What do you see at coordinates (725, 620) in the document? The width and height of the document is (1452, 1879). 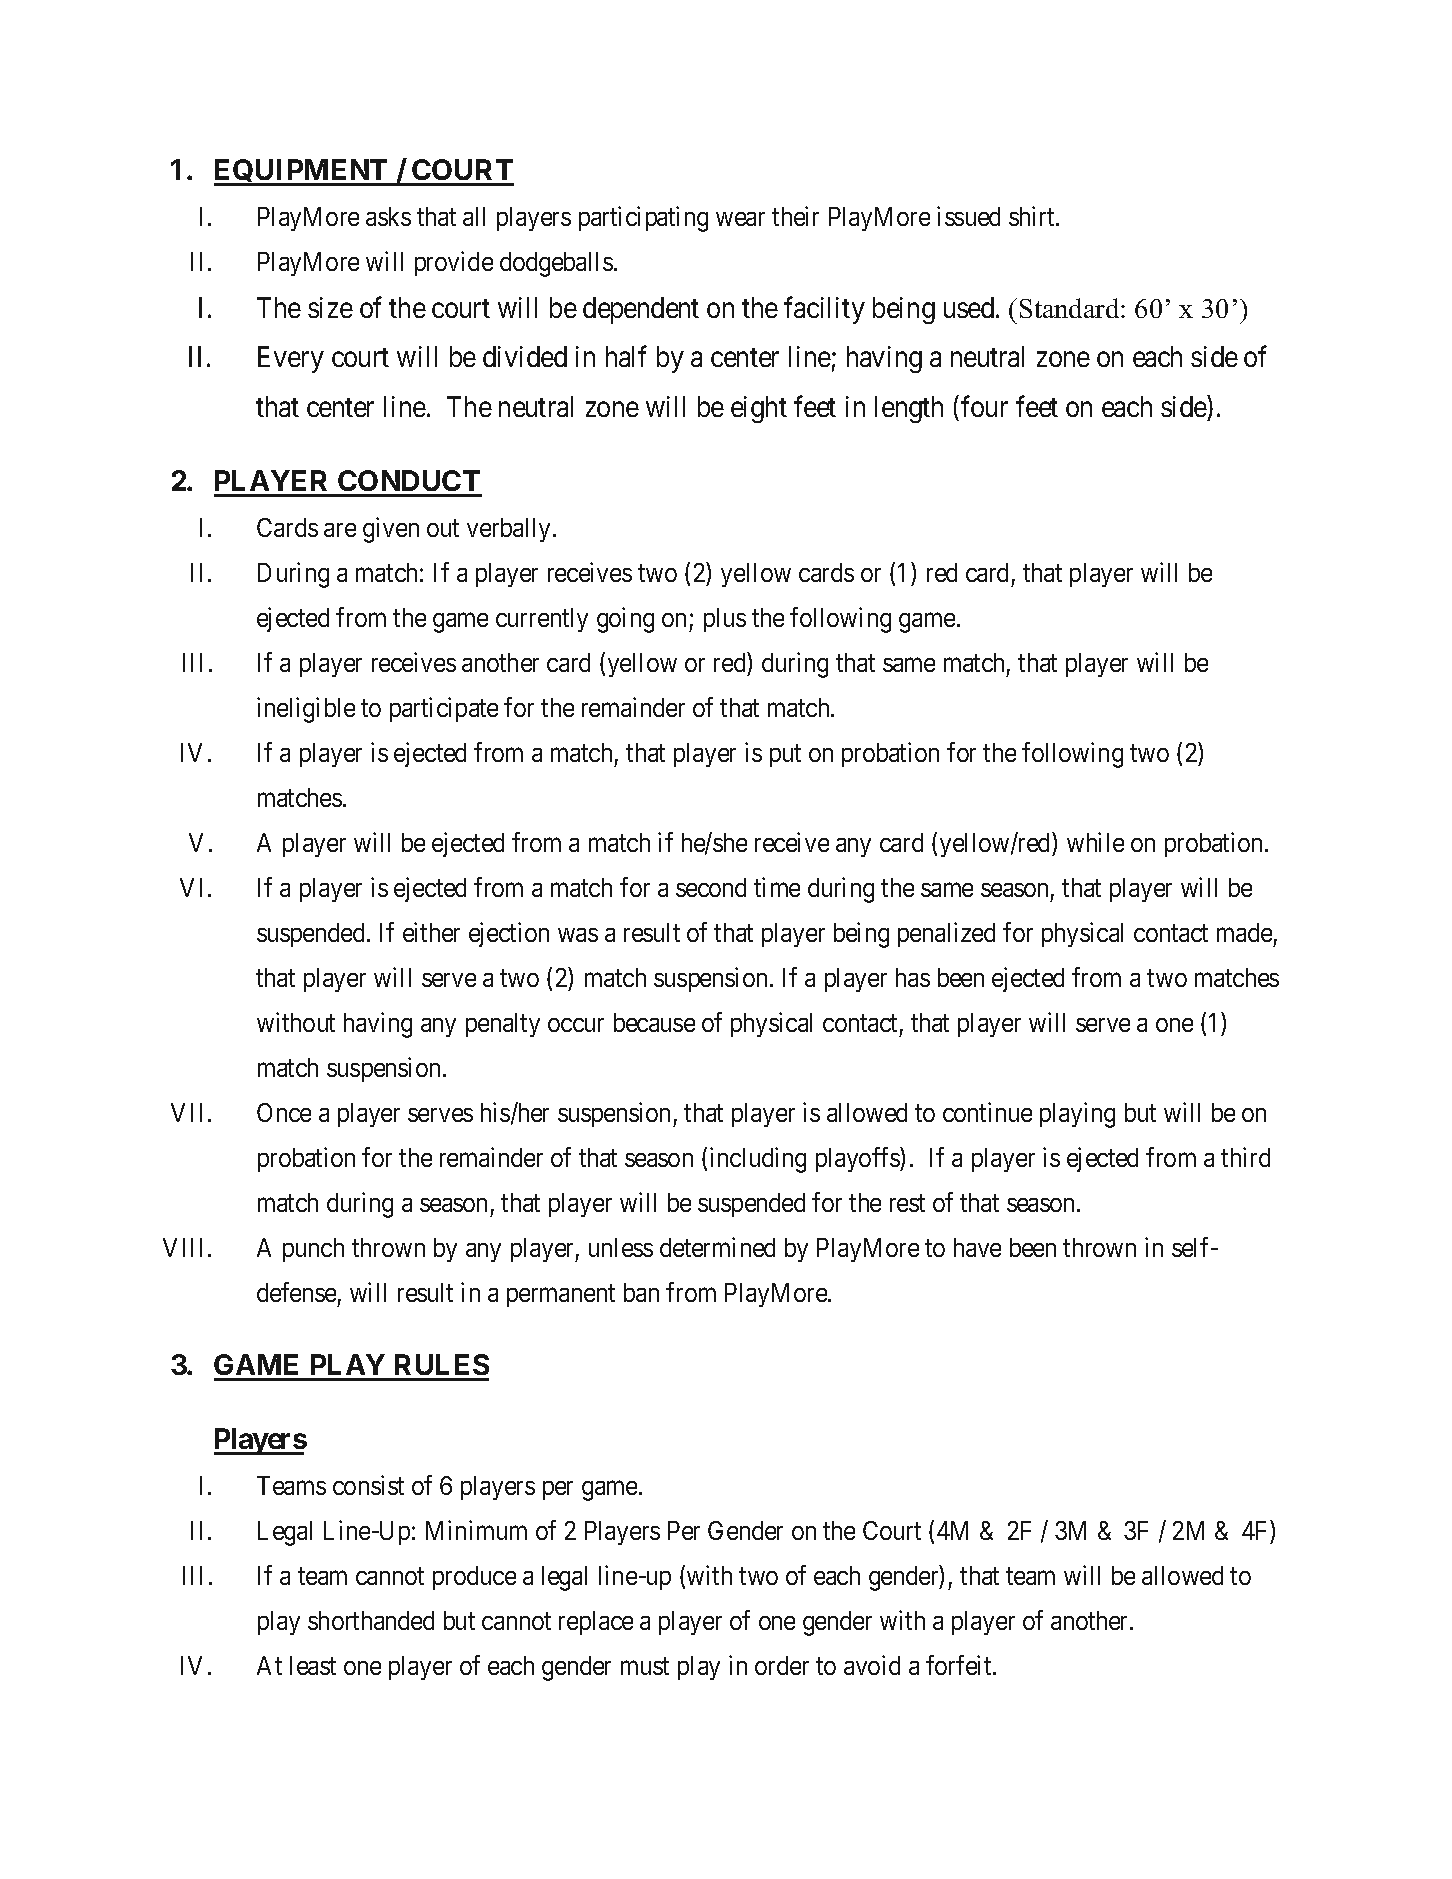 I see `plus` at bounding box center [725, 620].
